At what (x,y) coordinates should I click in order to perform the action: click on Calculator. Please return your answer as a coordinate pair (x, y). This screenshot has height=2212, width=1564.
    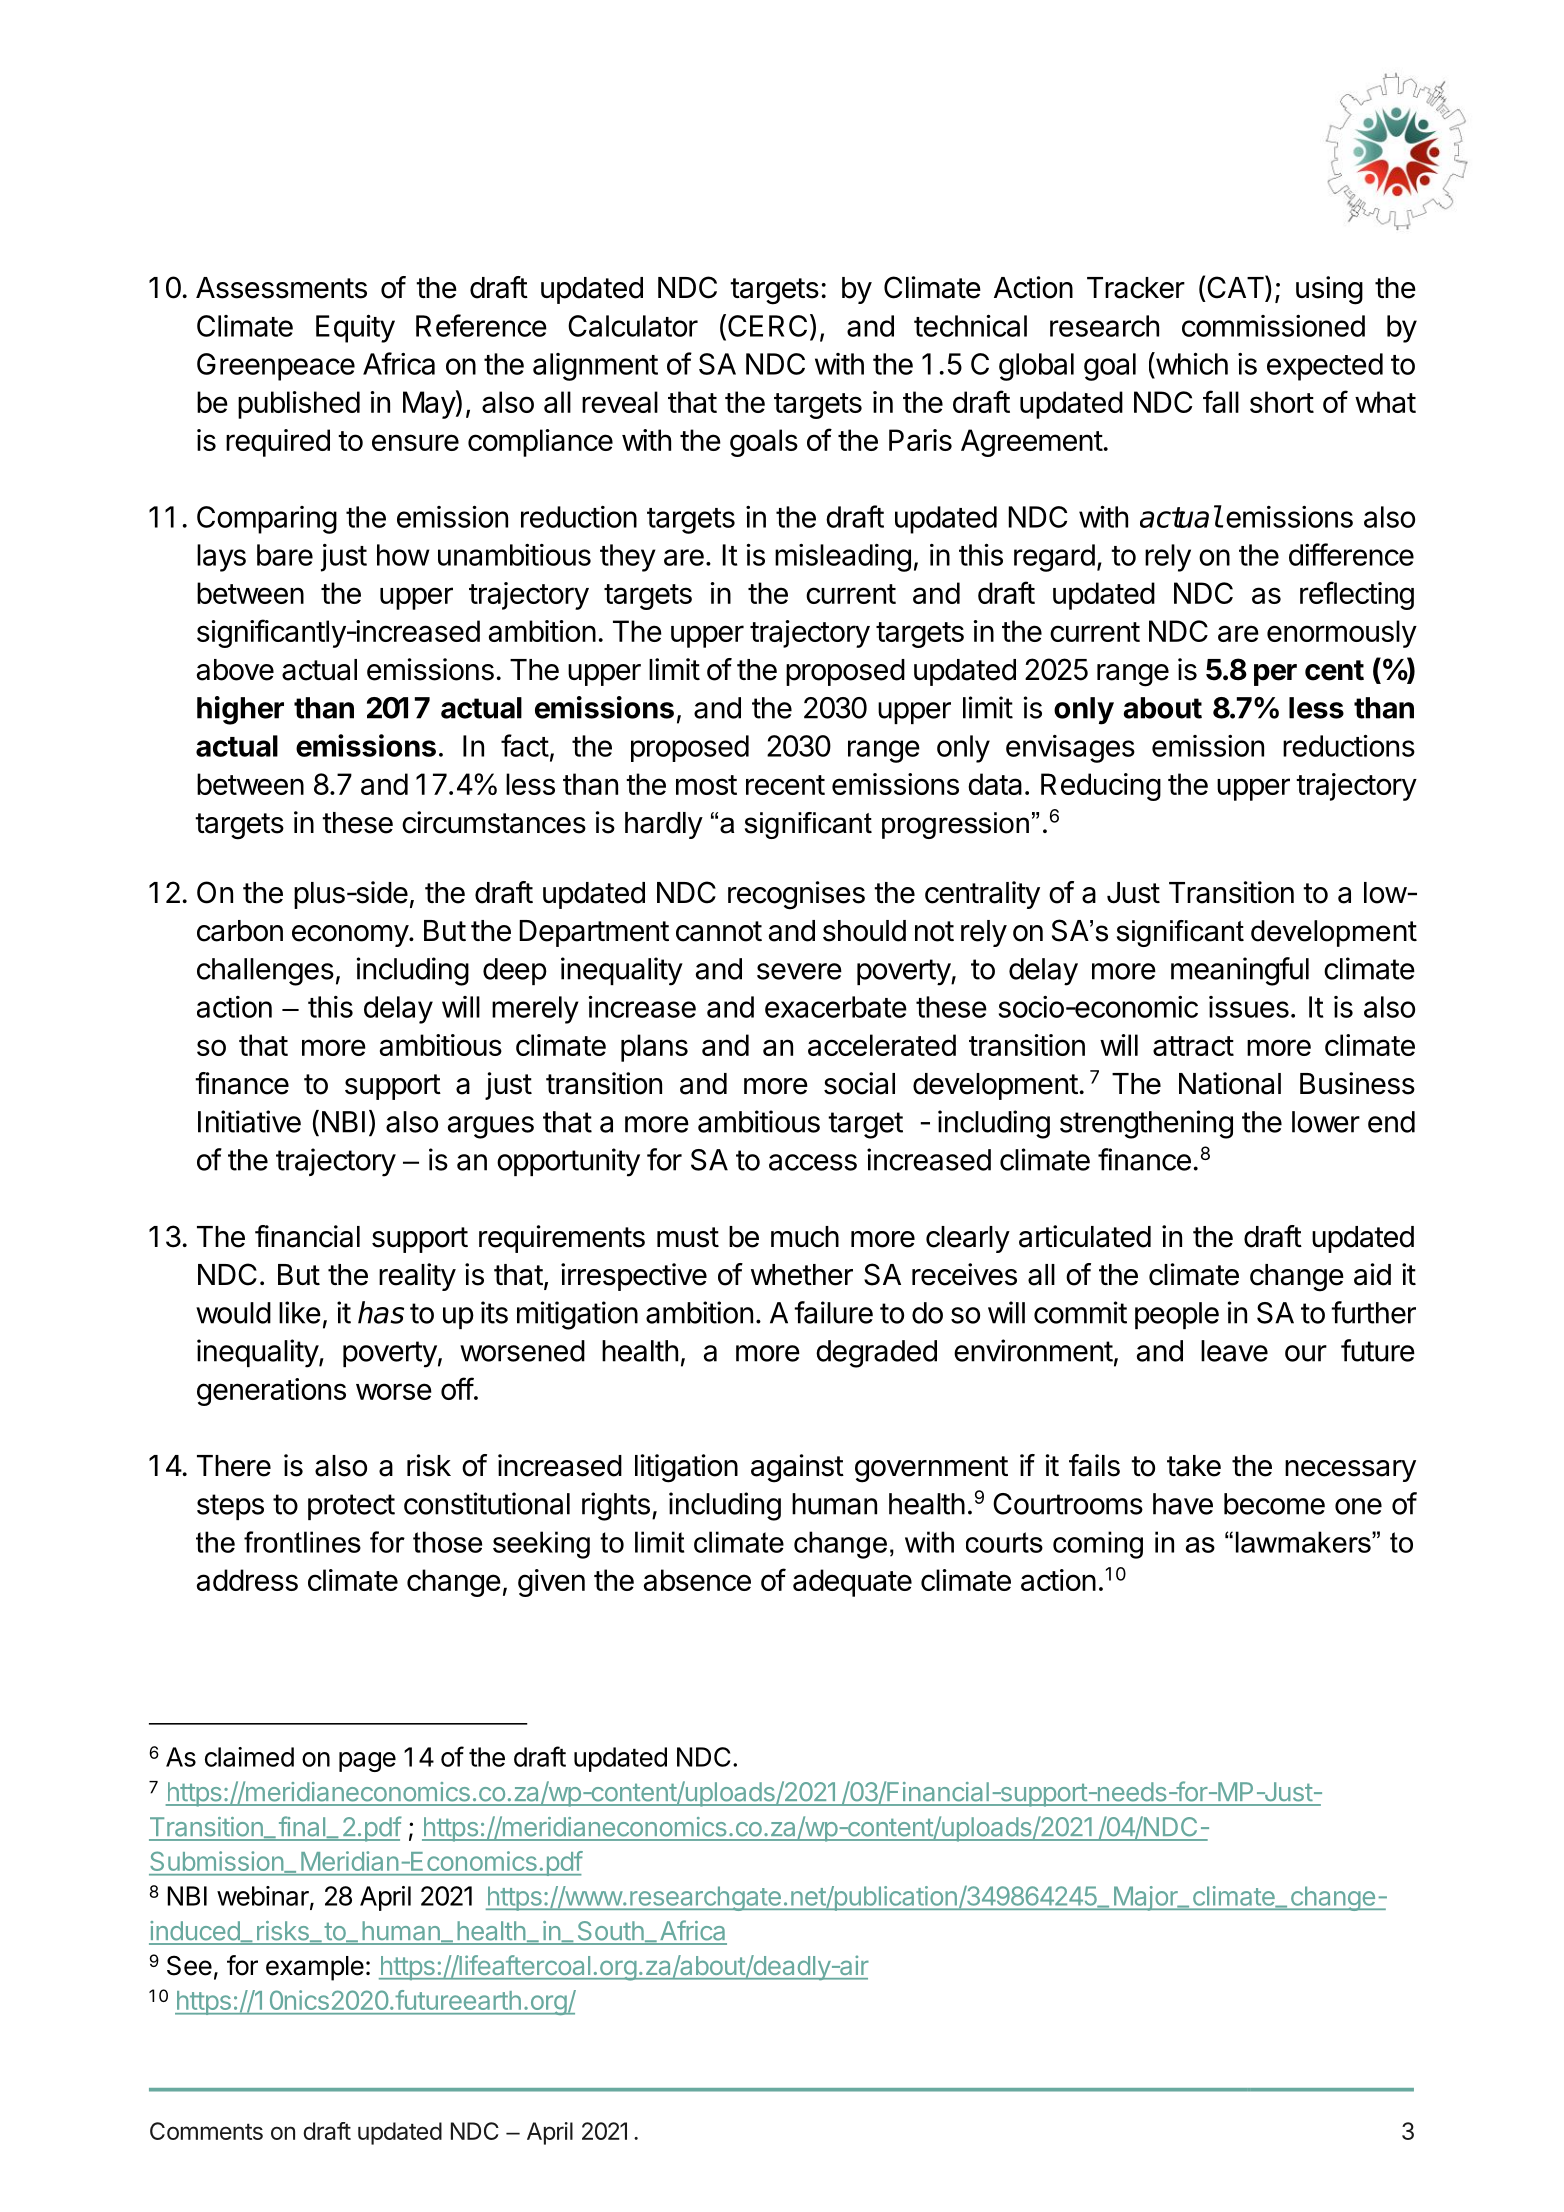
    Looking at the image, I should click on (633, 326).
